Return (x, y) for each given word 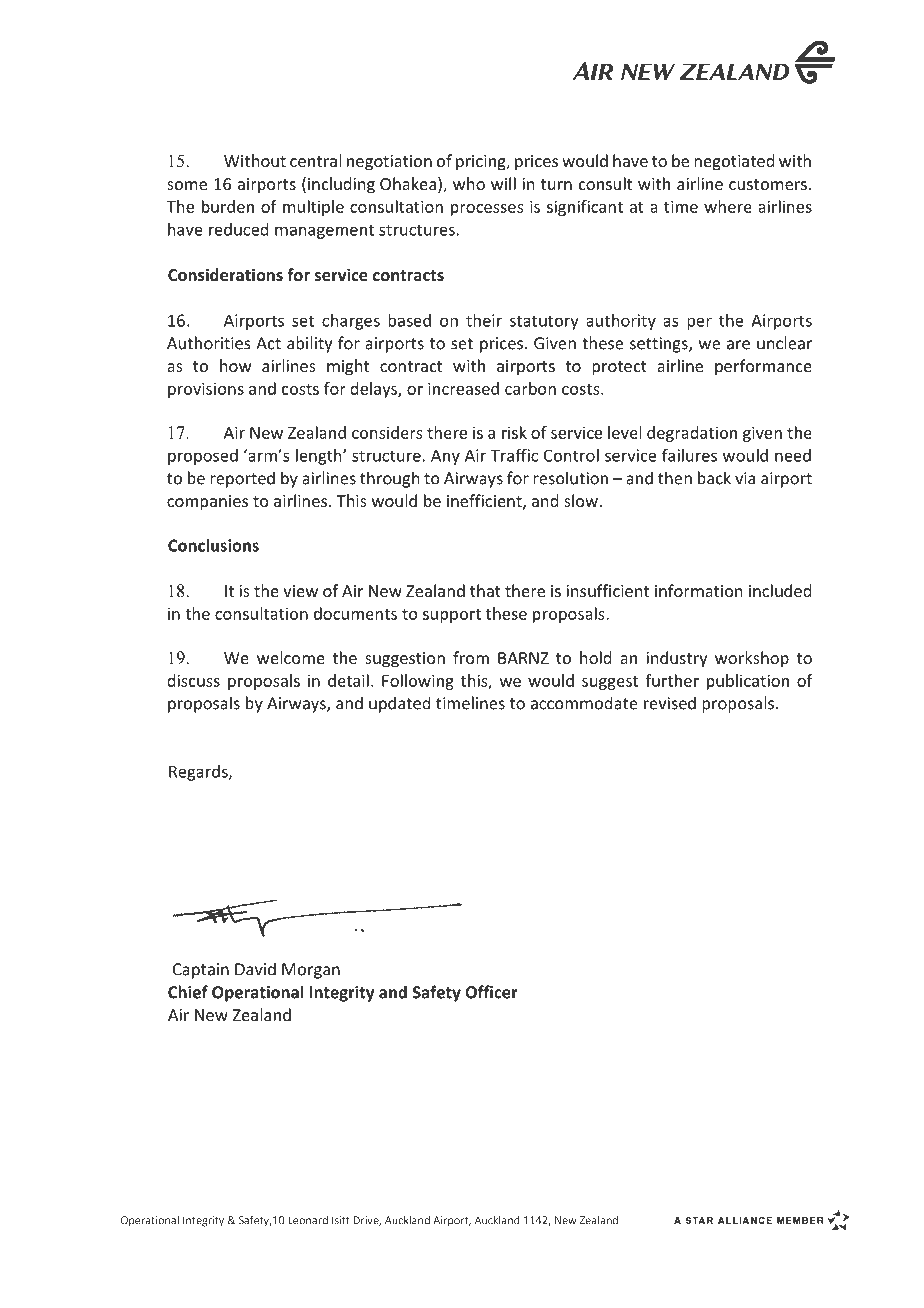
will (503, 183)
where (728, 206)
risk (514, 432)
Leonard (308, 1220)
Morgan (311, 971)
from (471, 657)
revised (670, 703)
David (255, 969)
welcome (291, 657)
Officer (491, 992)
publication (748, 682)
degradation (692, 434)
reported (242, 479)
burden (228, 206)
